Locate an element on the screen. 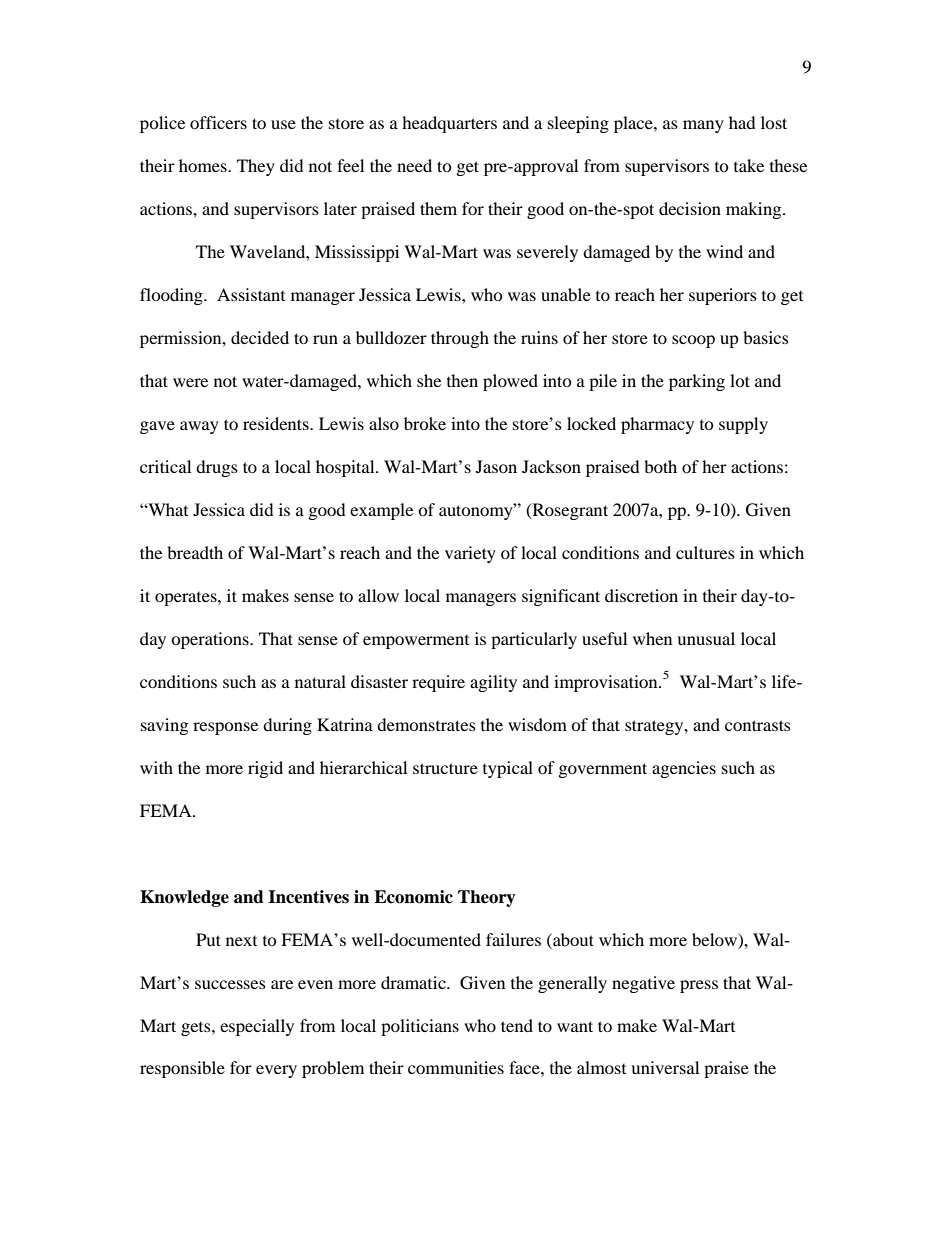 This screenshot has height=1233, width=952. unusual is located at coordinates (706, 638).
